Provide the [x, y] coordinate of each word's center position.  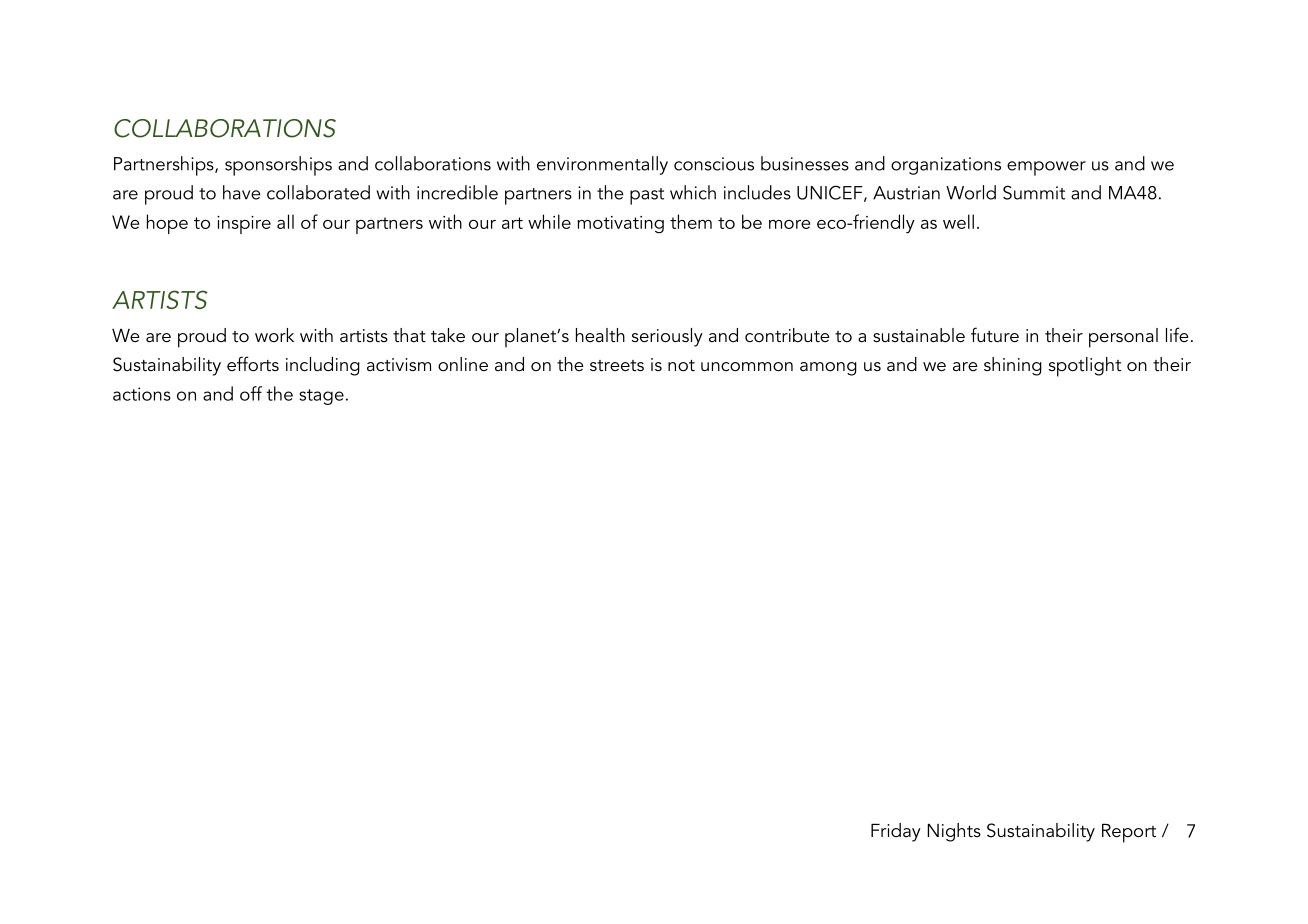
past [647, 196]
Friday [896, 832]
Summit [1034, 192]
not [681, 366]
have [242, 192]
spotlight [1085, 367]
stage [321, 397]
